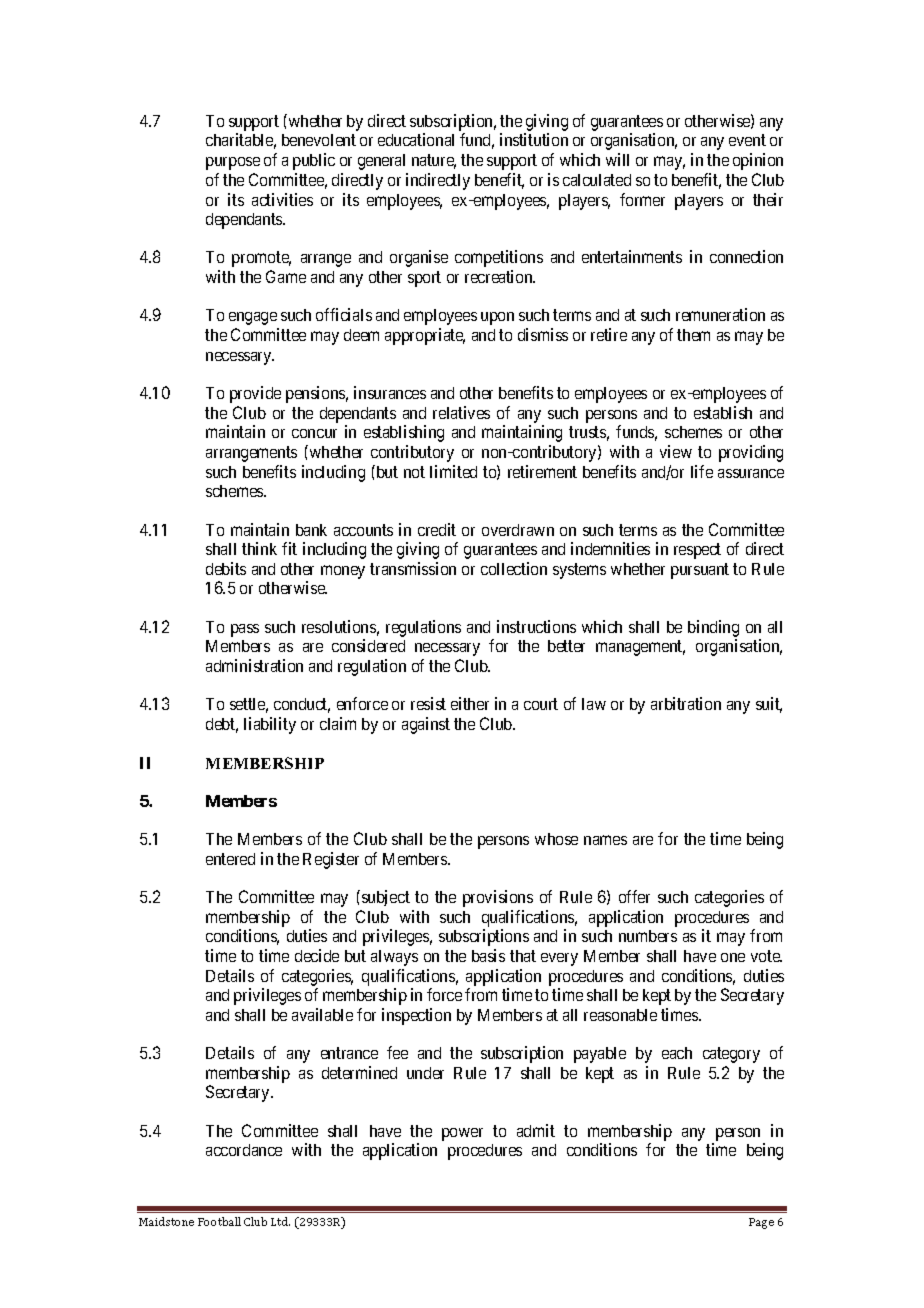 This screenshot has height=1308, width=924. Describe the element at coordinates (634, 896) in the screenshot. I see `offer` at that location.
